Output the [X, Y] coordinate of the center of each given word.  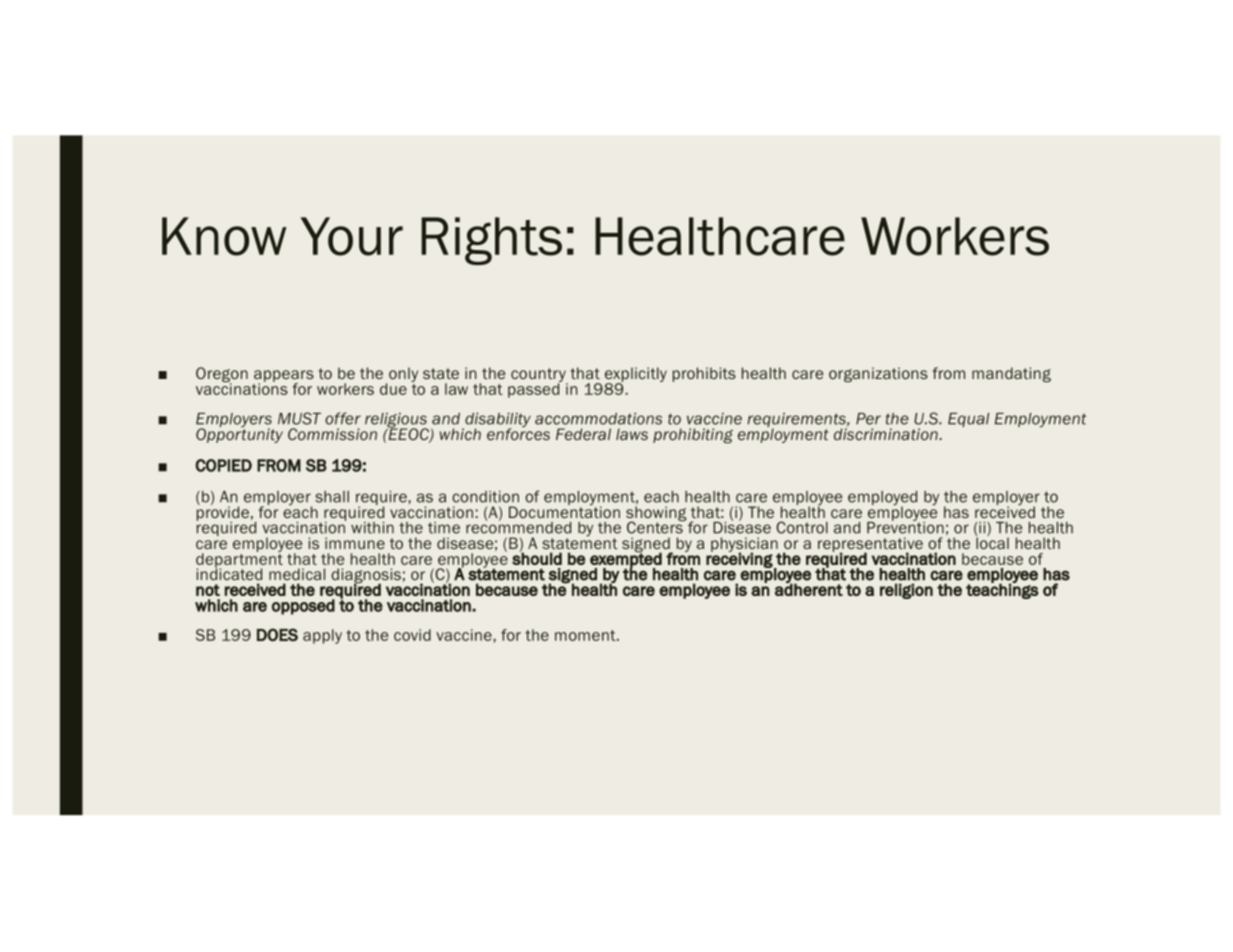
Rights [491, 241]
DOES [277, 635]
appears [284, 377]
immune [355, 543]
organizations [878, 374]
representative [870, 545]
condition [485, 497]
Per [868, 419]
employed [882, 499]
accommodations [598, 419]
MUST [299, 418]
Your [352, 236]
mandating [1011, 374]
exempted [626, 560]
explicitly [636, 376]
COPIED [223, 465]
